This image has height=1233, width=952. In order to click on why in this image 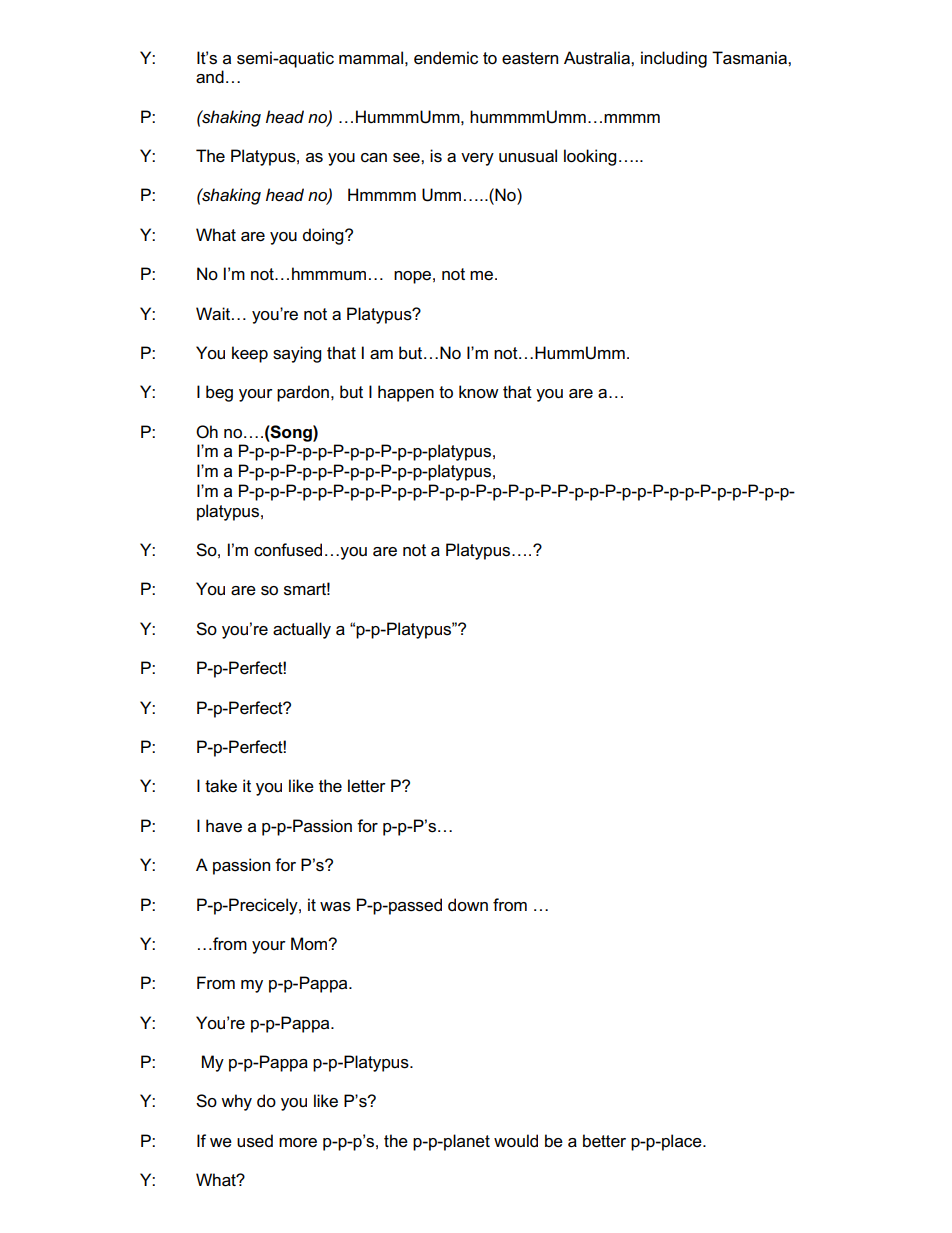, I will do `click(236, 1102)`.
